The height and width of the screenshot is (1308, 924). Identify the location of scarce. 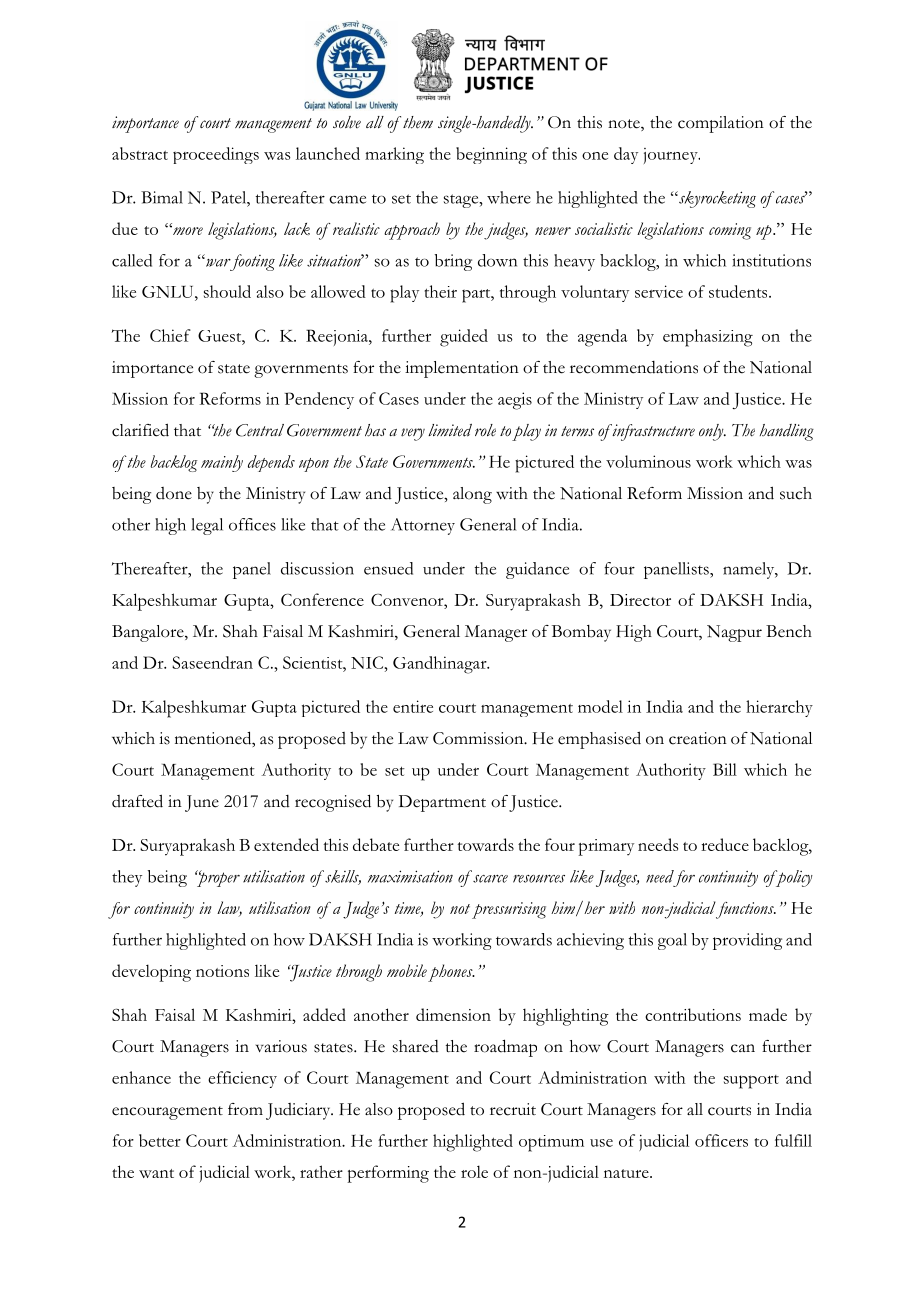
(490, 879).
